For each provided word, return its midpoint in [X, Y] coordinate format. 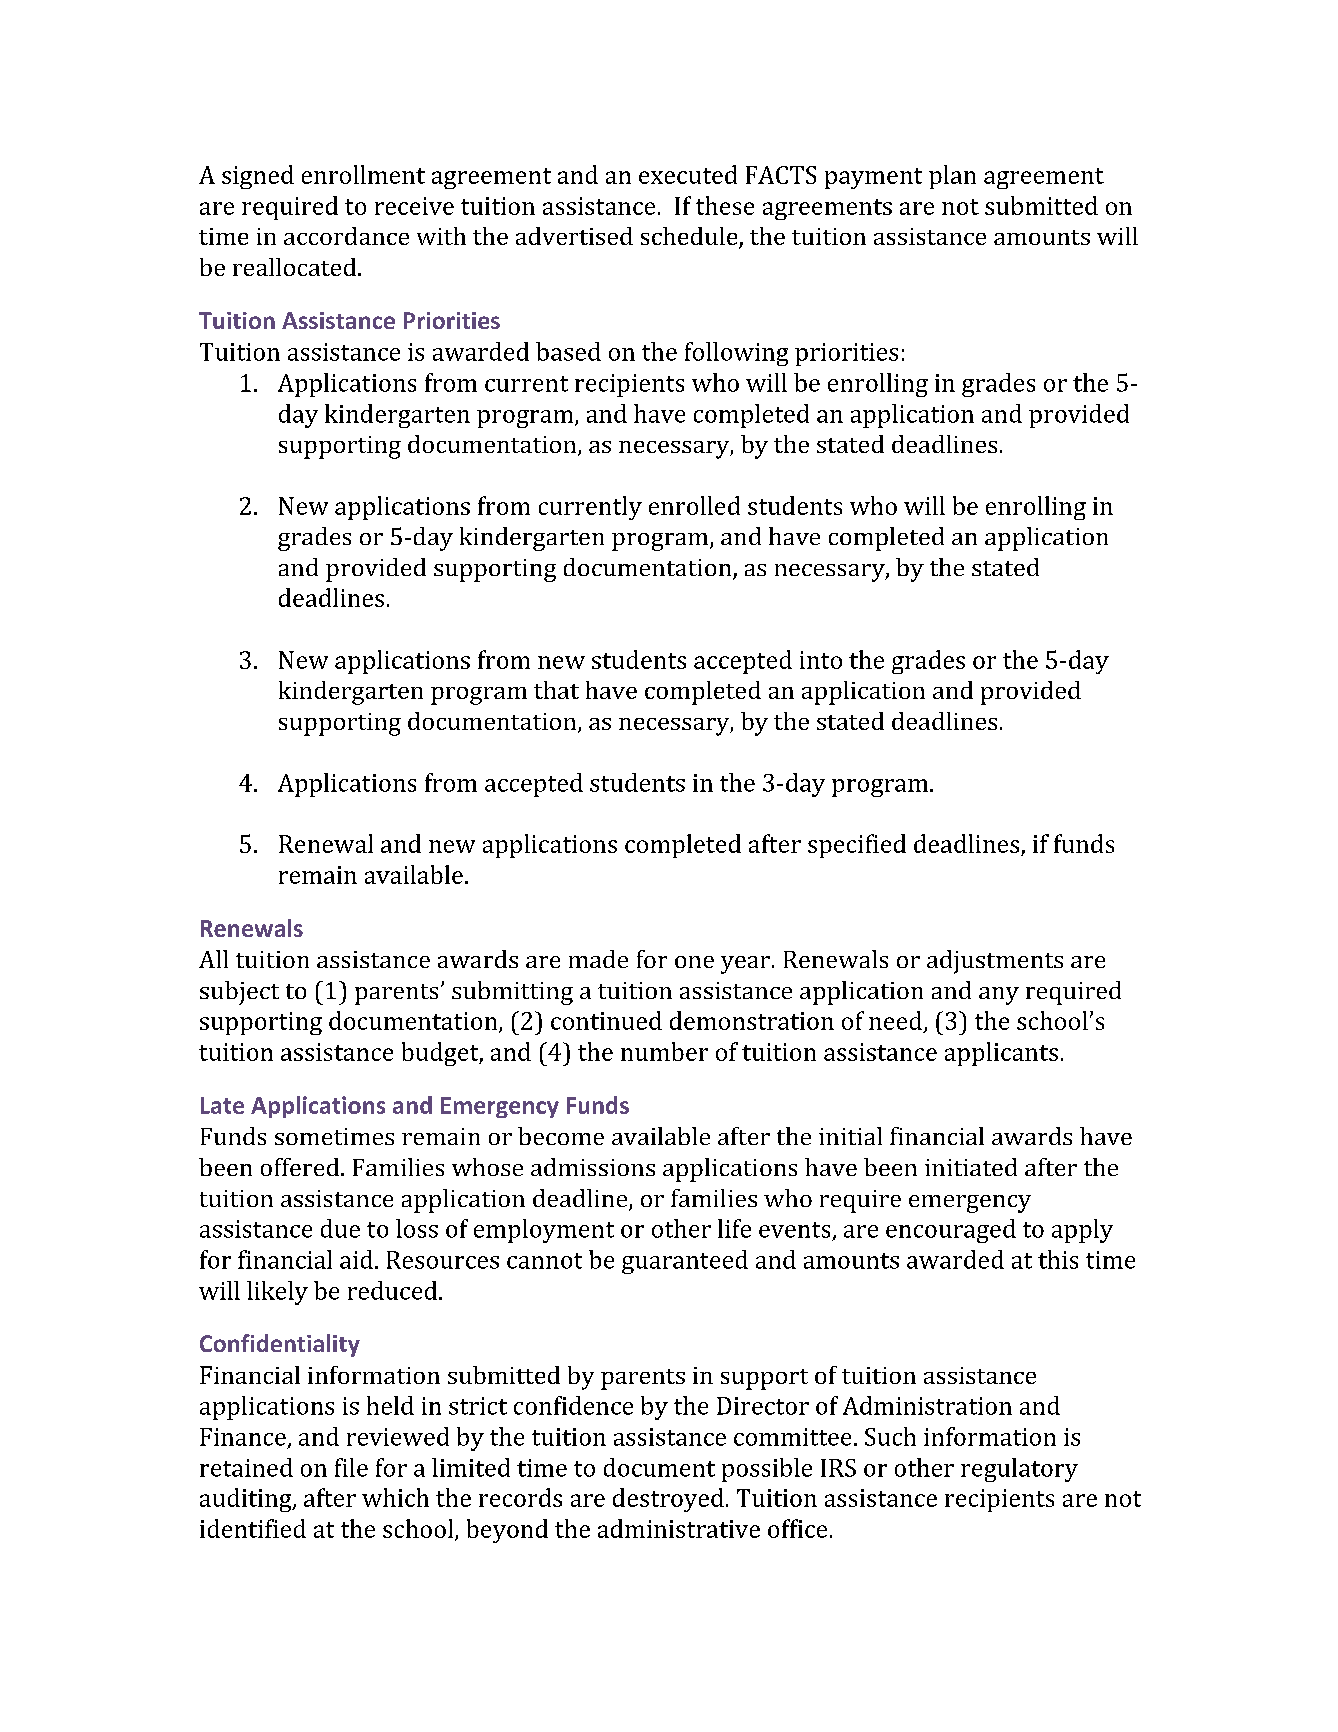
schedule [690, 237]
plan [952, 177]
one [694, 962]
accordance [346, 236]
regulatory [1019, 1470]
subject [239, 993]
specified [857, 846]
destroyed [668, 1500]
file [351, 1467]
